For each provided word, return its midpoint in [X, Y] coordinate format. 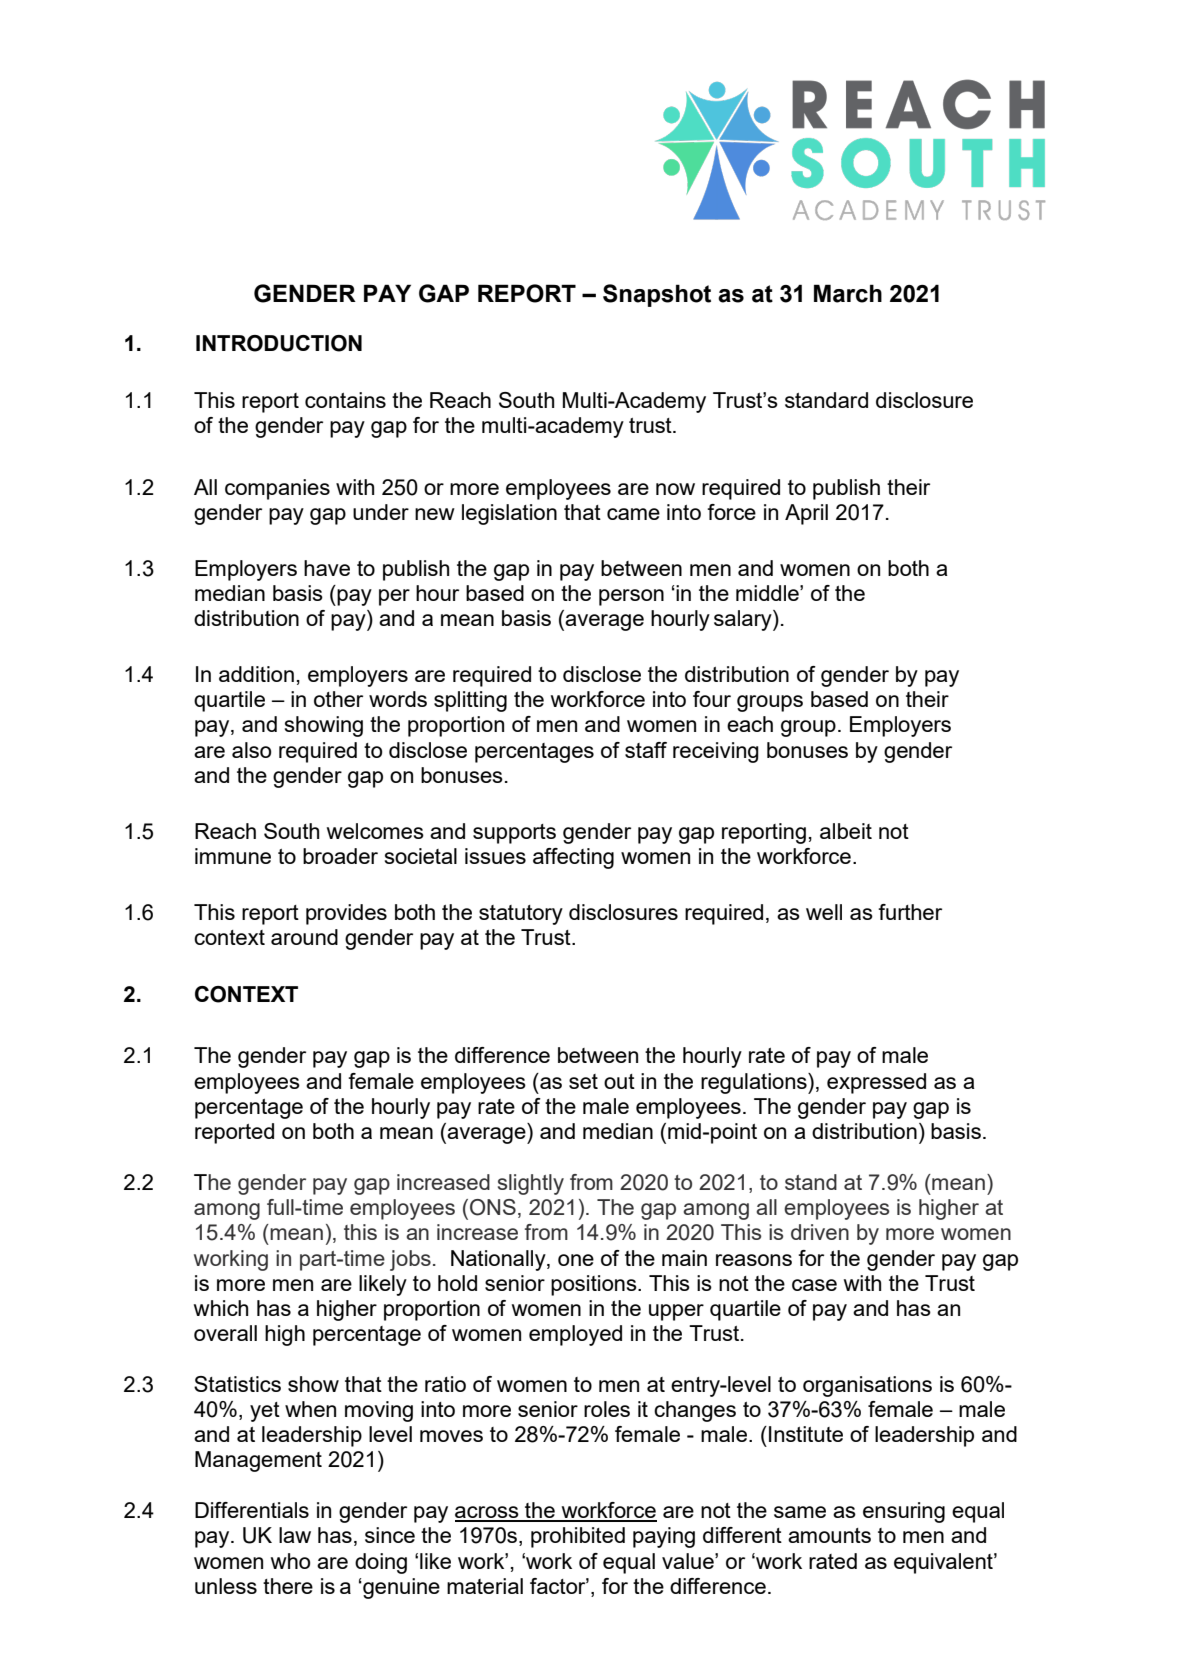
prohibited [578, 1537]
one [576, 1260]
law [295, 1535]
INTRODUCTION [279, 343]
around [304, 937]
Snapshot [657, 295]
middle [768, 593]
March [848, 293]
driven [820, 1232]
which [221, 1308]
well [824, 912]
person [631, 597]
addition [256, 674]
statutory [521, 915]
